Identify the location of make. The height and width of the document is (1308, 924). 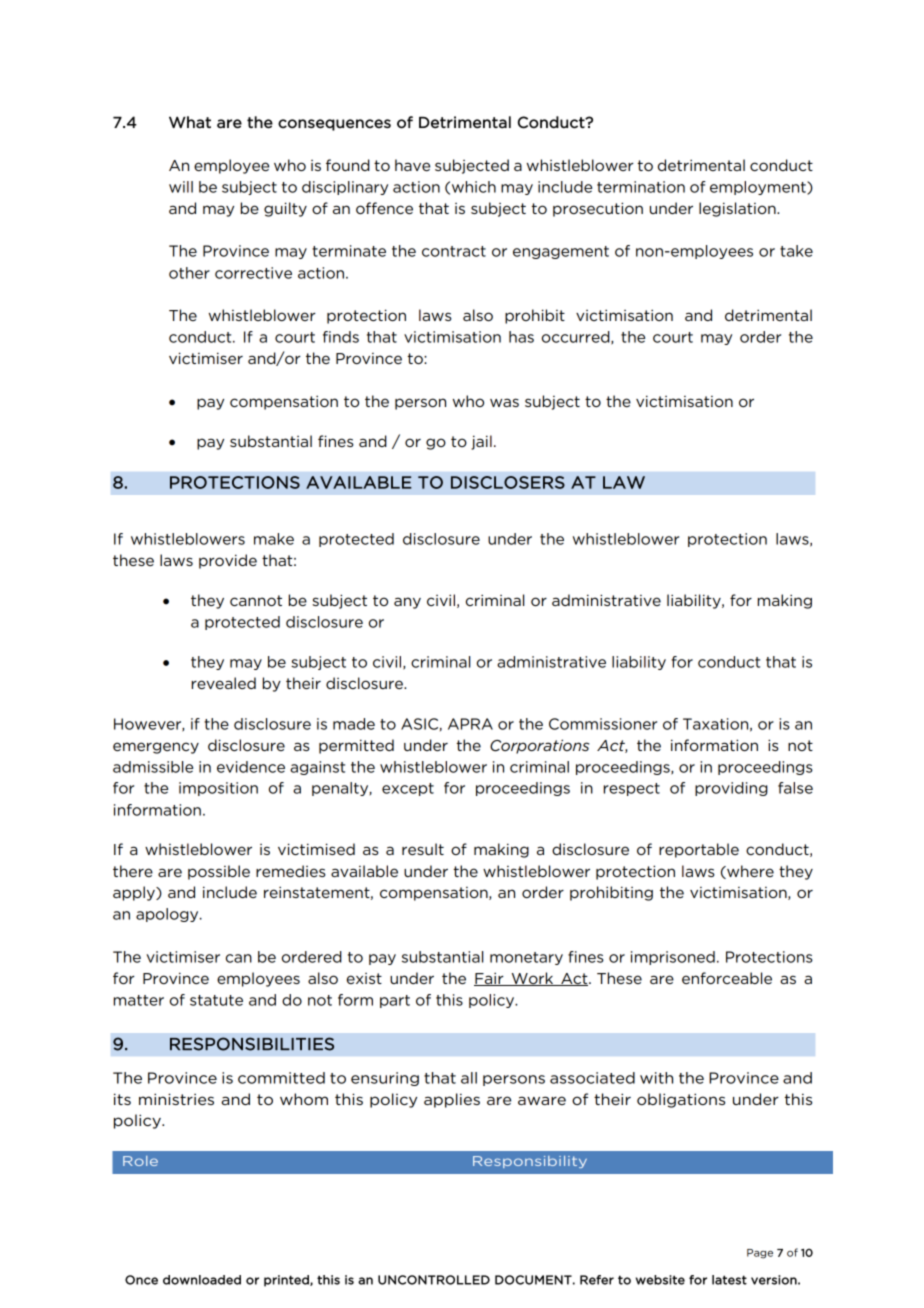
(274, 539).
